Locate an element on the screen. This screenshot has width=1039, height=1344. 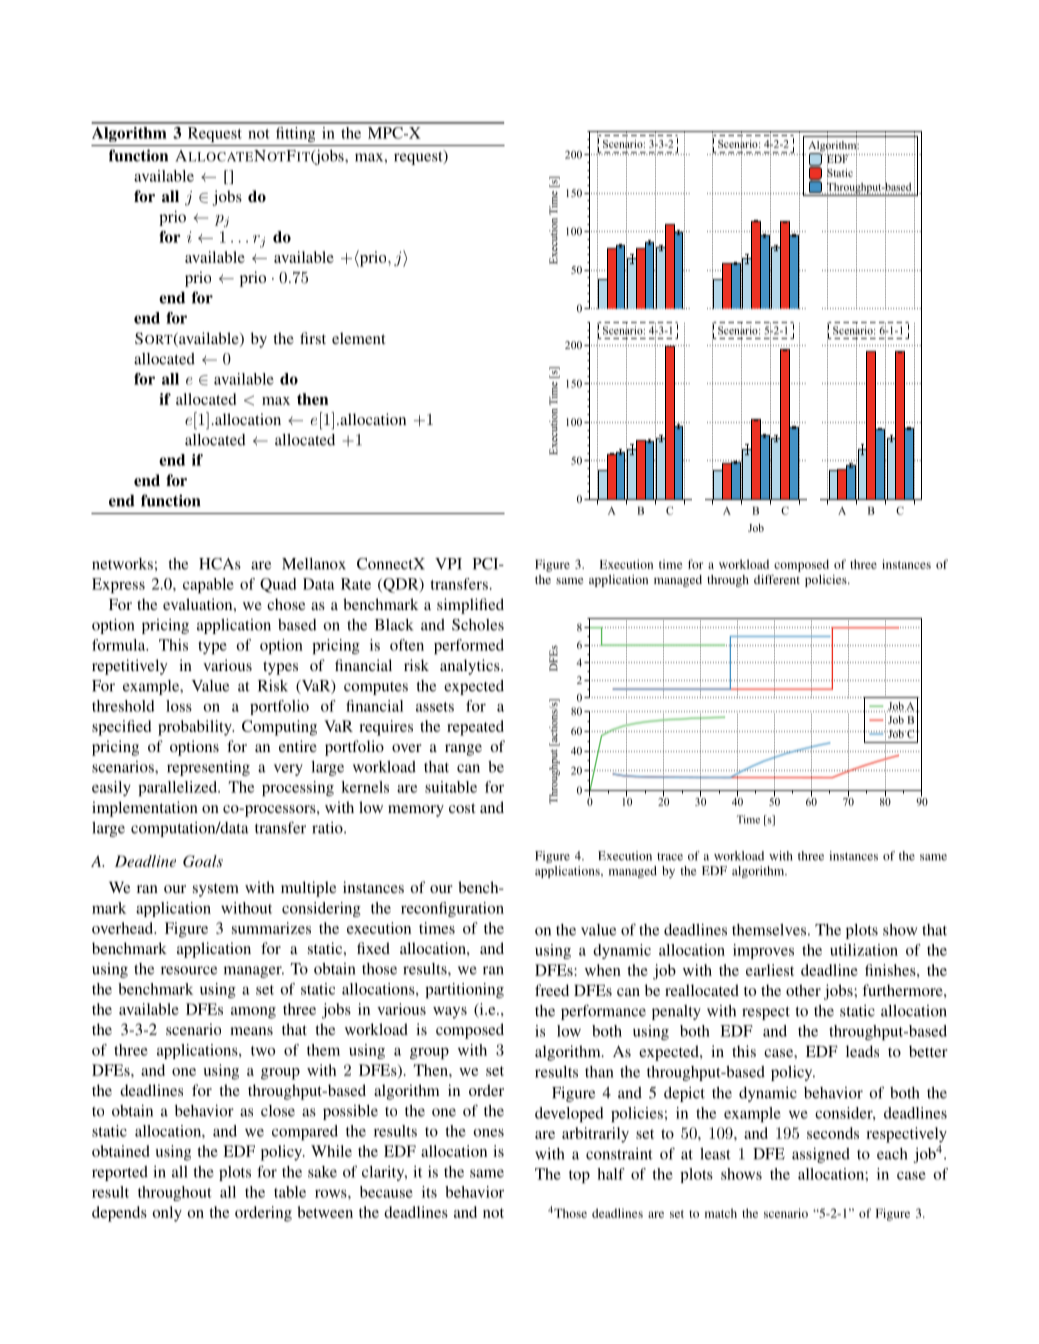
representing is located at coordinates (208, 768).
